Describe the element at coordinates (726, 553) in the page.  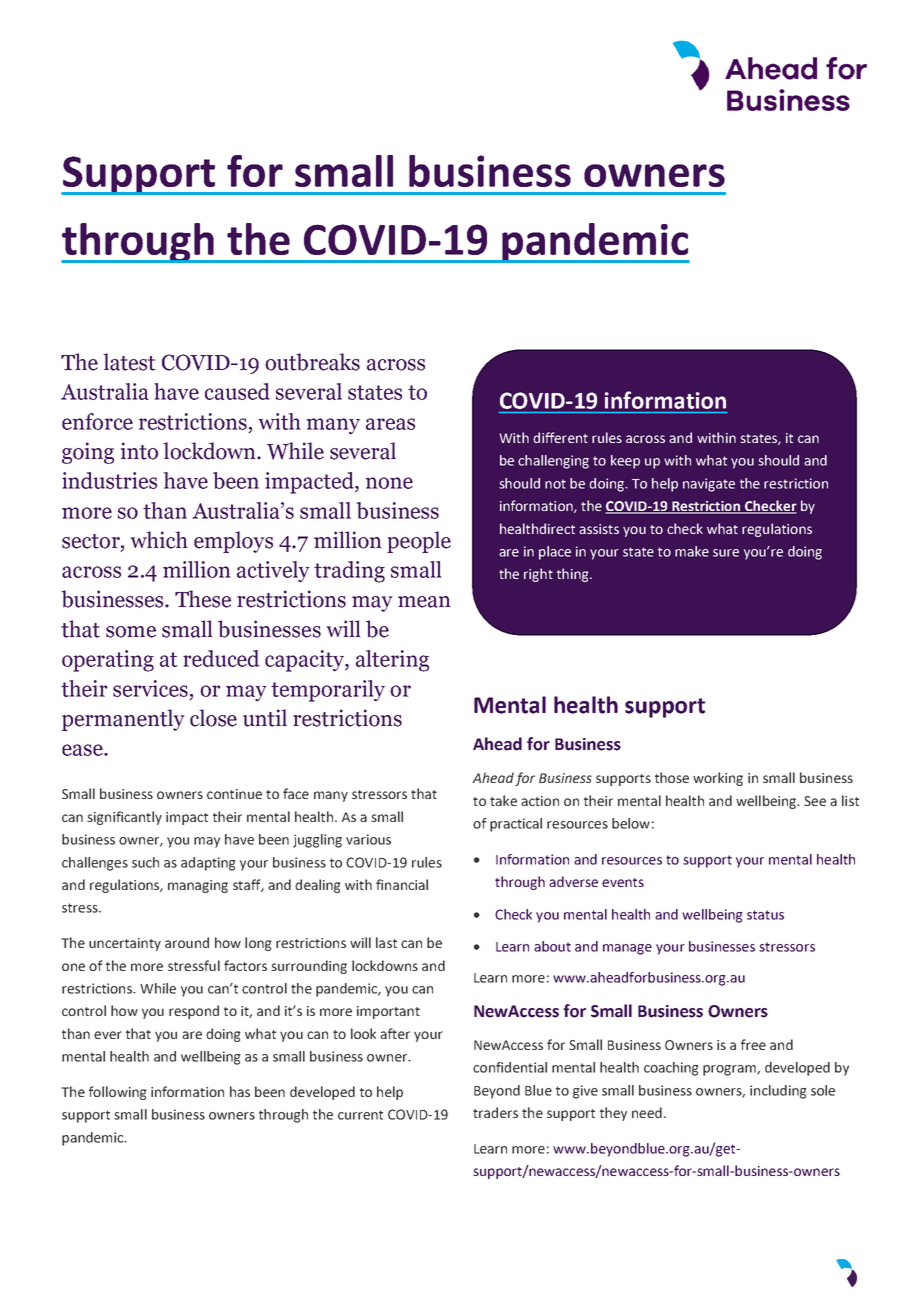
I see `sure` at that location.
